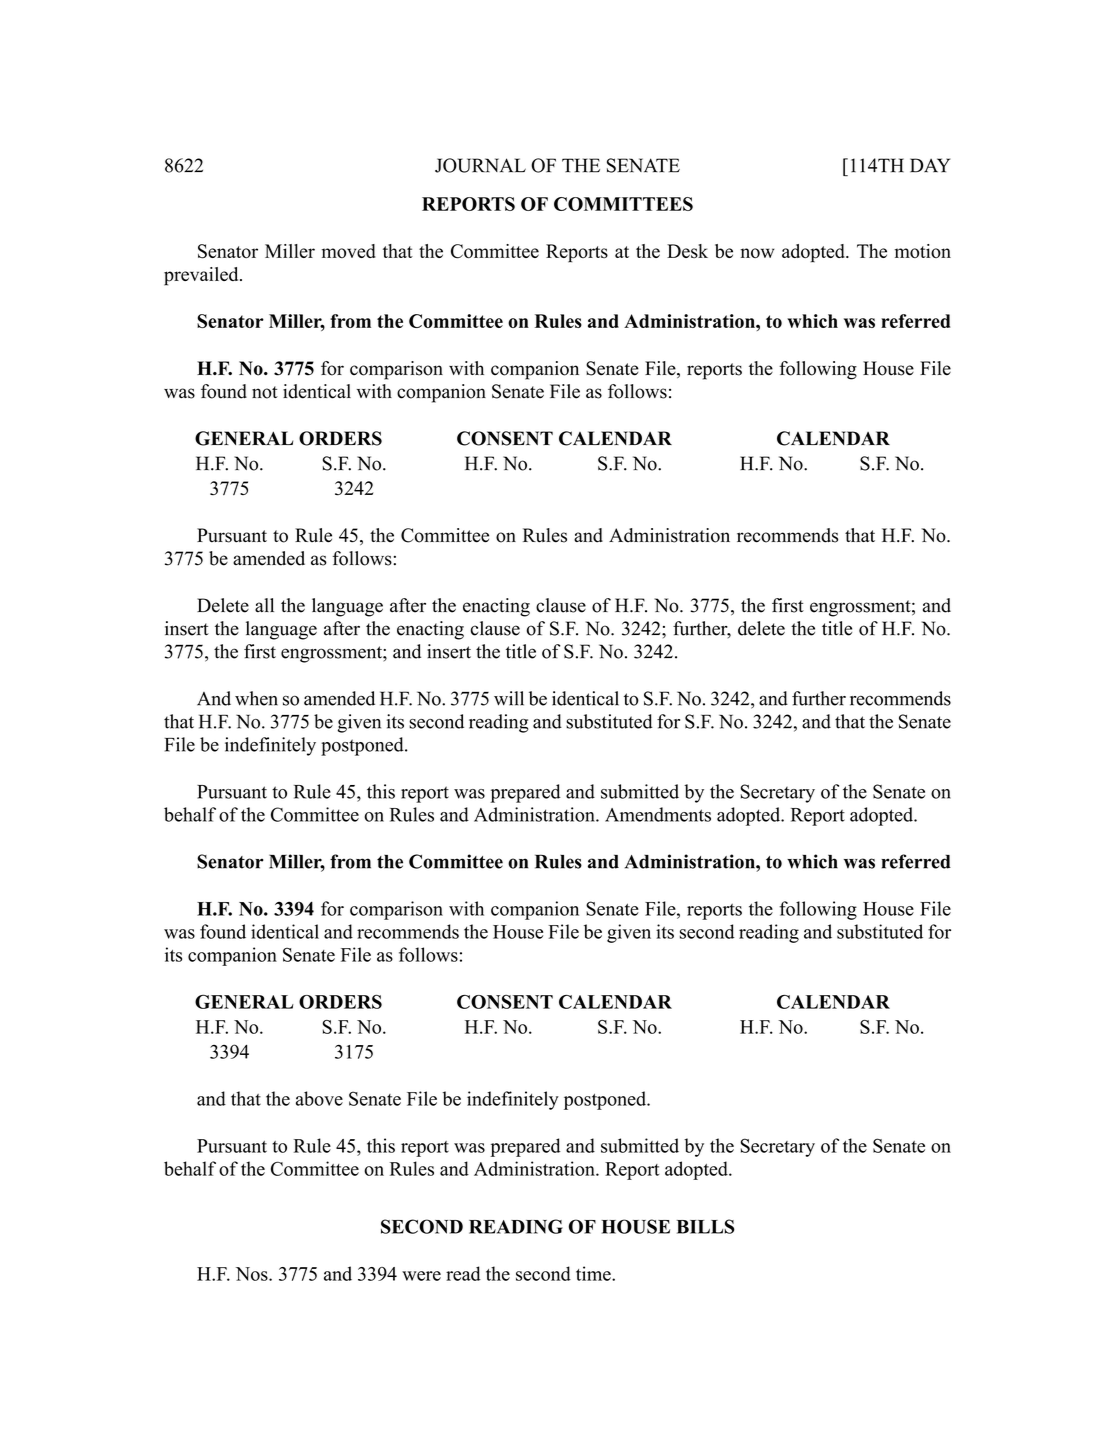  What do you see at coordinates (930, 165) in the image?
I see `DAY` at bounding box center [930, 165].
